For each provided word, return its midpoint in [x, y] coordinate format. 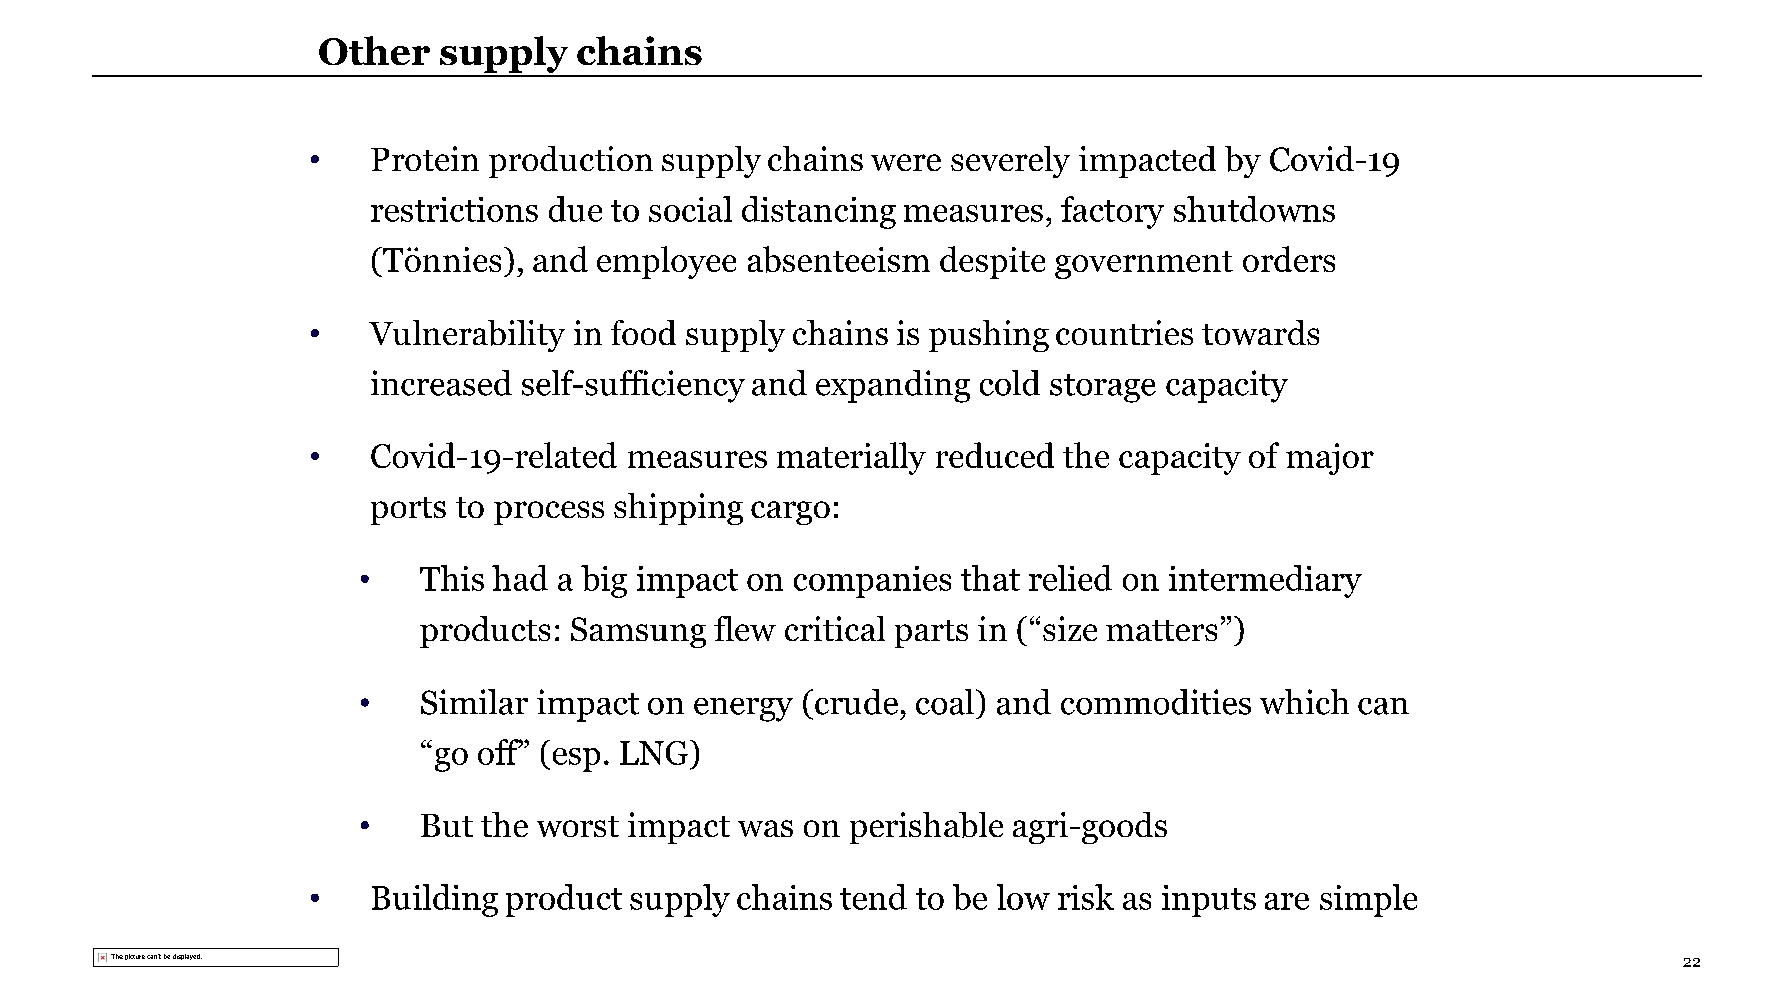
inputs [1209, 901]
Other [374, 50]
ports [408, 511]
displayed [187, 957]
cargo [790, 513]
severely [1010, 162]
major [1330, 459]
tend [873, 897]
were [906, 162]
